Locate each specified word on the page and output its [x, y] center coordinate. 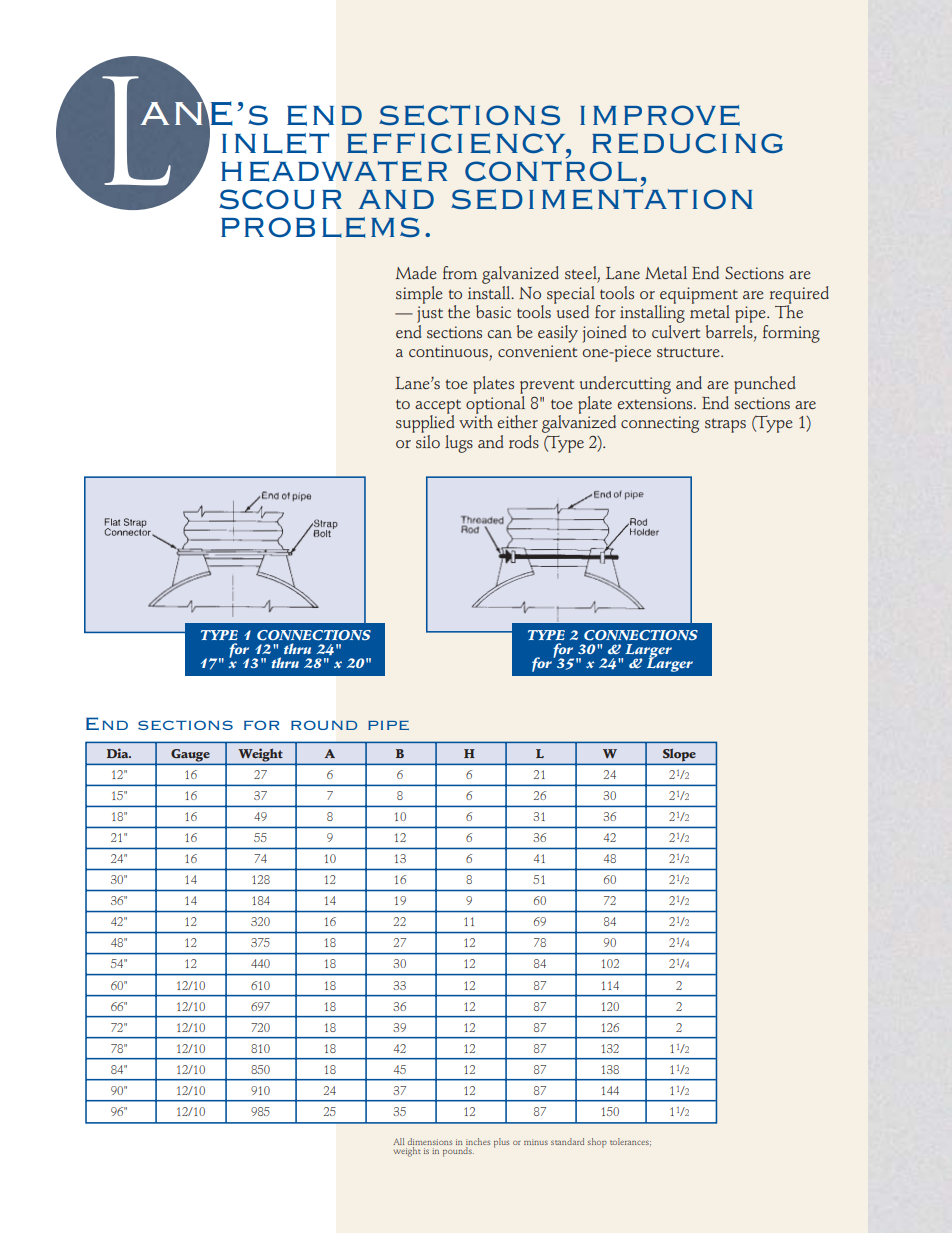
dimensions [430, 1141]
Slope [679, 756]
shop [597, 1143]
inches [478, 1141]
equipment [698, 296]
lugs [459, 444]
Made [416, 272]
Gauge [190, 756]
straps [725, 425]
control [551, 170]
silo [427, 440]
